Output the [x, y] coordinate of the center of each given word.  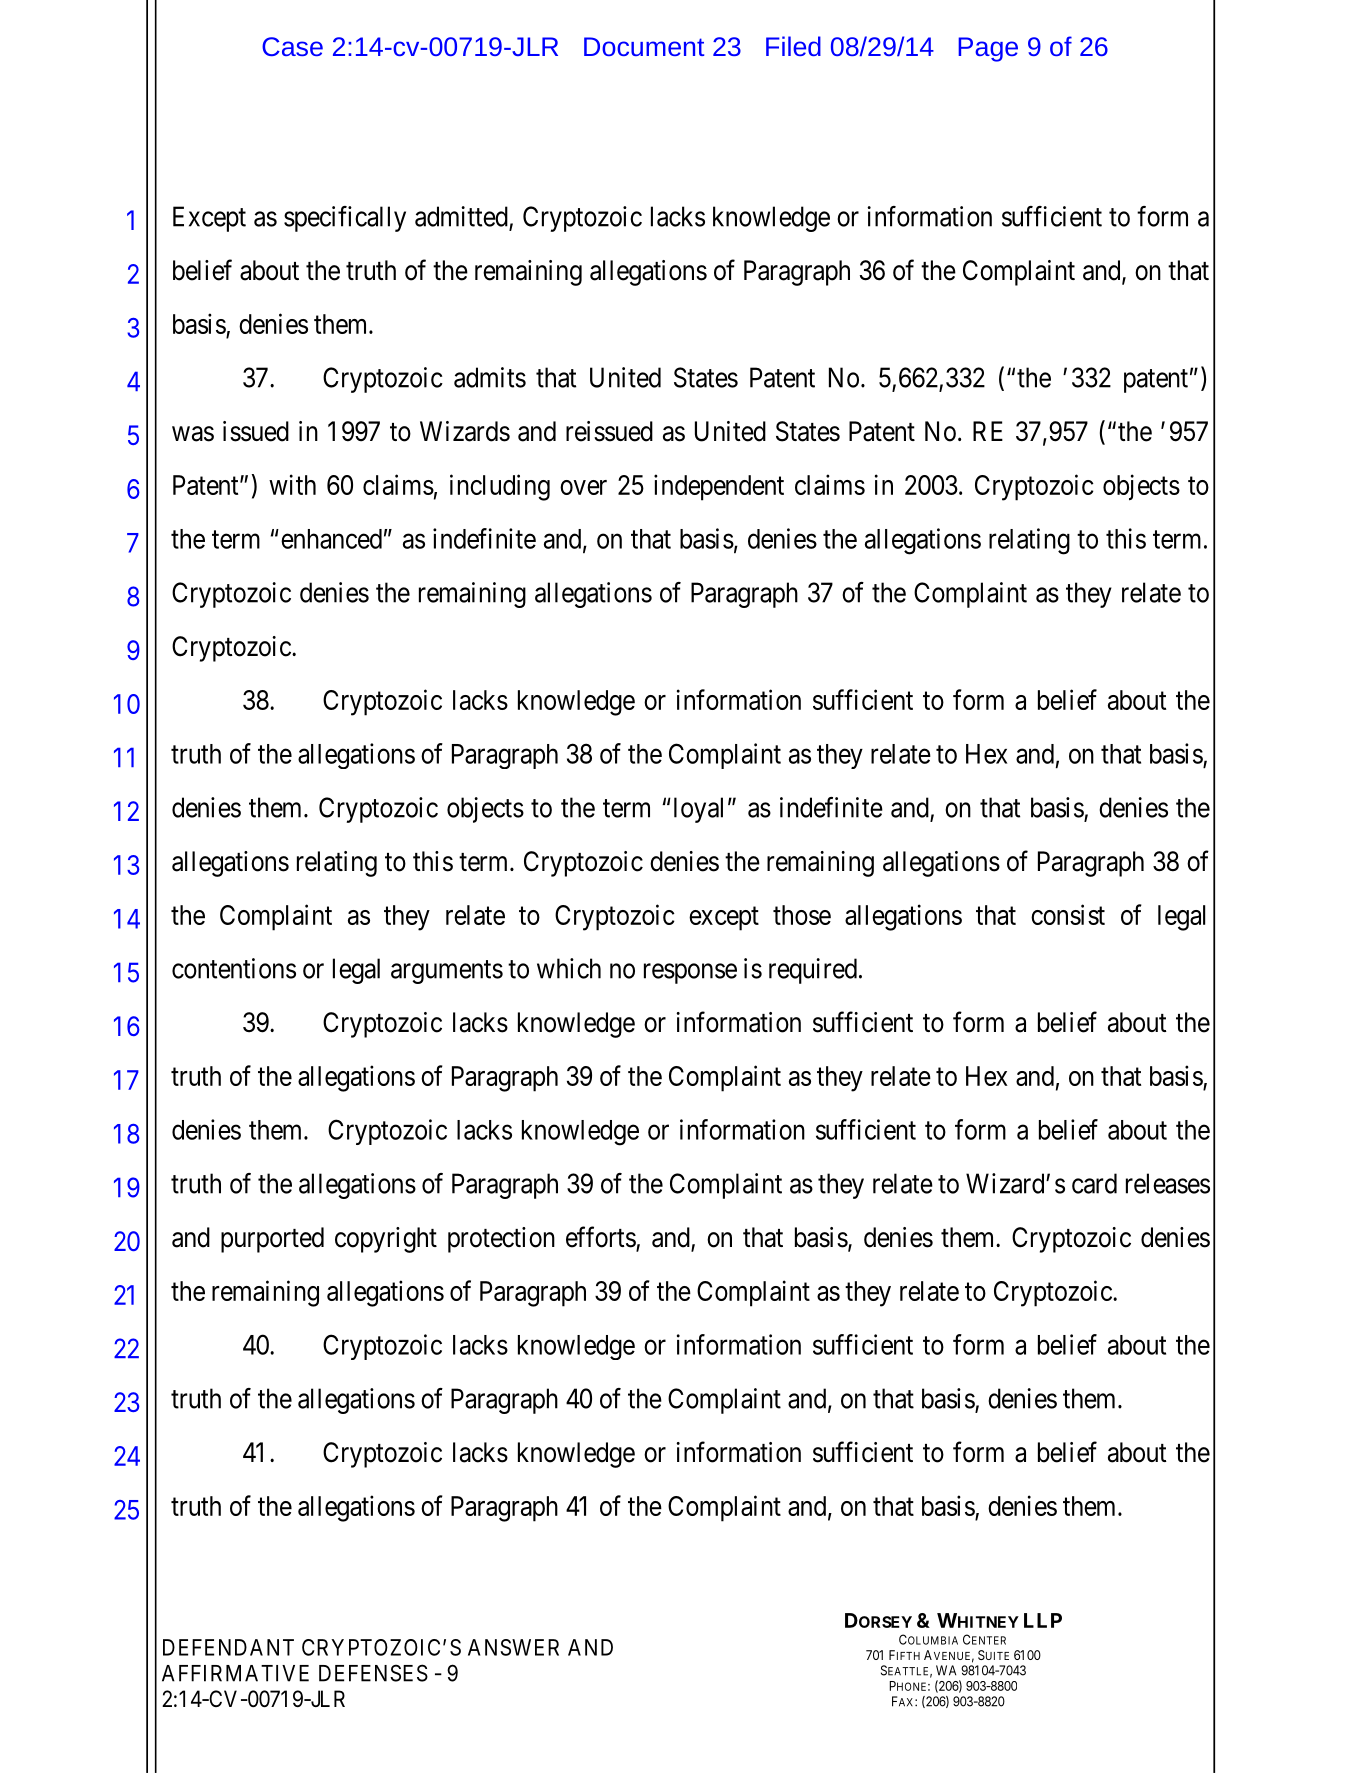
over [583, 487]
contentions [234, 968]
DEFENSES [373, 1673]
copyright [386, 1240]
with [292, 484]
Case [292, 46]
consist [1068, 914]
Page [988, 49]
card [1094, 1183]
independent [719, 487]
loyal [698, 810]
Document [644, 46]
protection [501, 1240]
